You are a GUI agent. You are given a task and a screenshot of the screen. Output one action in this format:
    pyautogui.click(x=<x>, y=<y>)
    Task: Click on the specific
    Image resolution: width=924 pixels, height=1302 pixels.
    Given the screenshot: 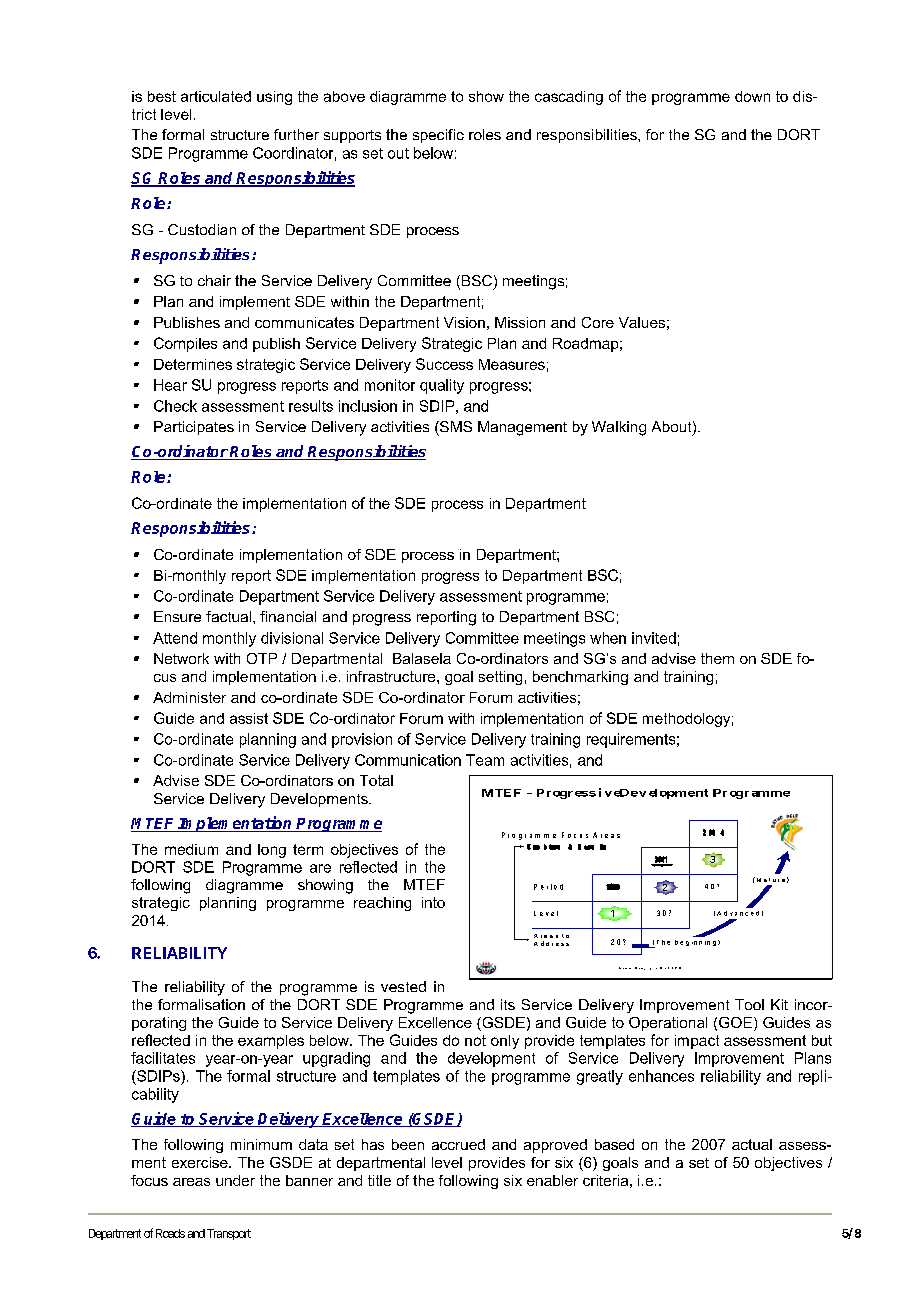 What is the action you would take?
    pyautogui.click(x=438, y=136)
